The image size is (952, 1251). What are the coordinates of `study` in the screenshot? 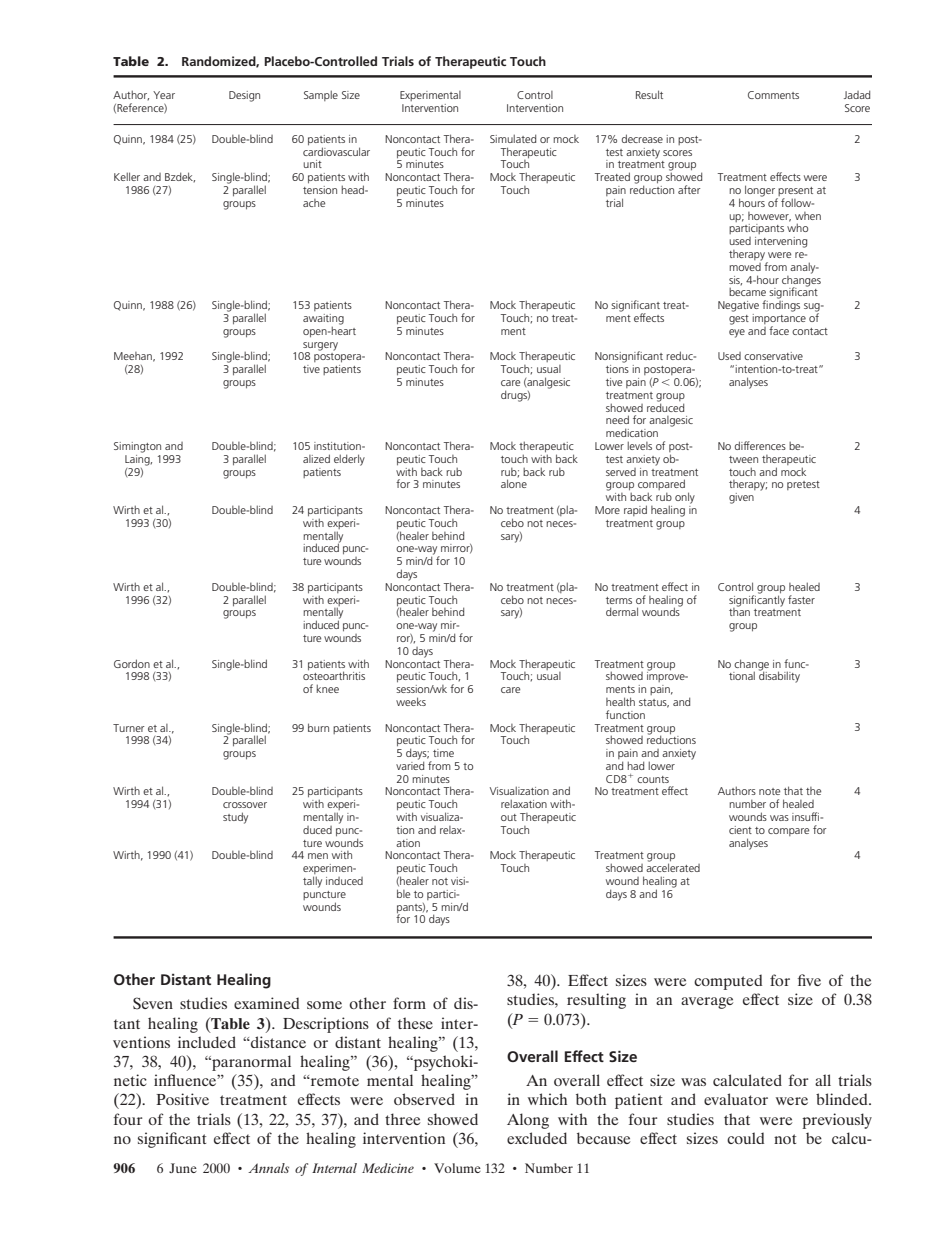 It's located at (235, 818).
